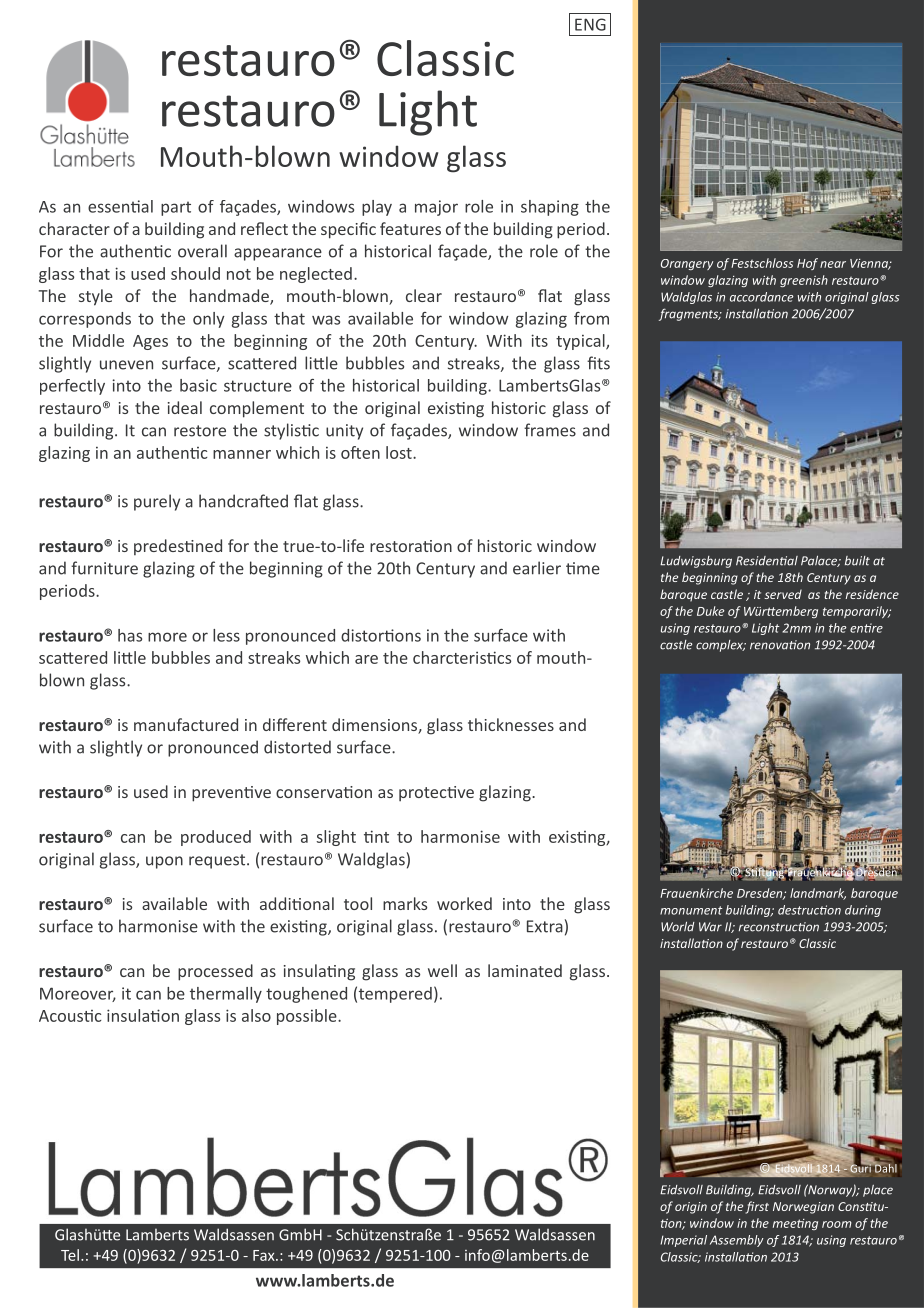 The height and width of the screenshot is (1308, 924). I want to click on ENG, so click(590, 24).
